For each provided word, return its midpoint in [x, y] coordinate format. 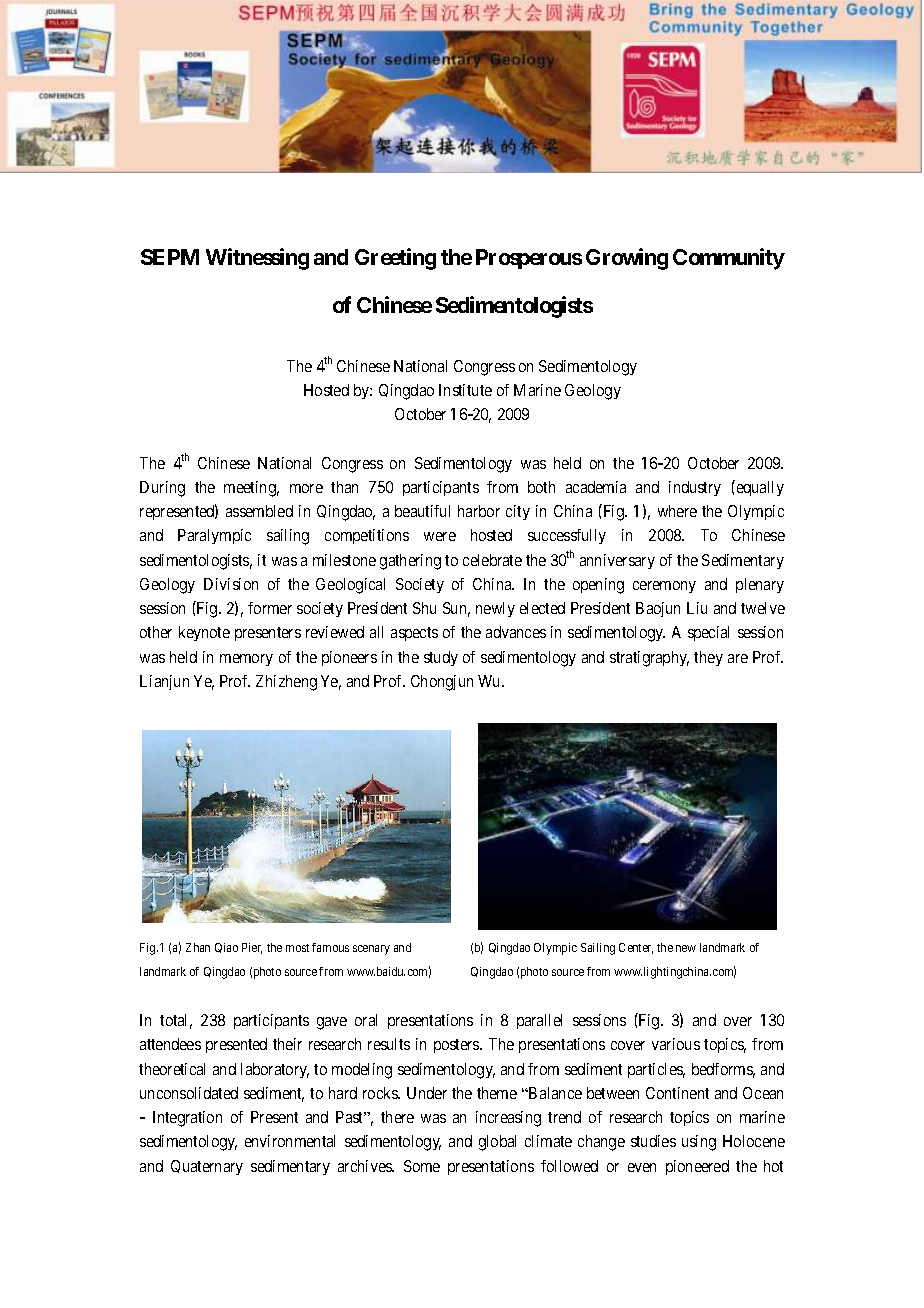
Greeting [395, 259]
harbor [479, 511]
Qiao [226, 948]
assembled [259, 511]
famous [330, 947]
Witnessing [257, 259]
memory [246, 660]
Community [729, 259]
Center [636, 948]
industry [695, 488]
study [441, 658]
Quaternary [207, 1167]
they [708, 658]
